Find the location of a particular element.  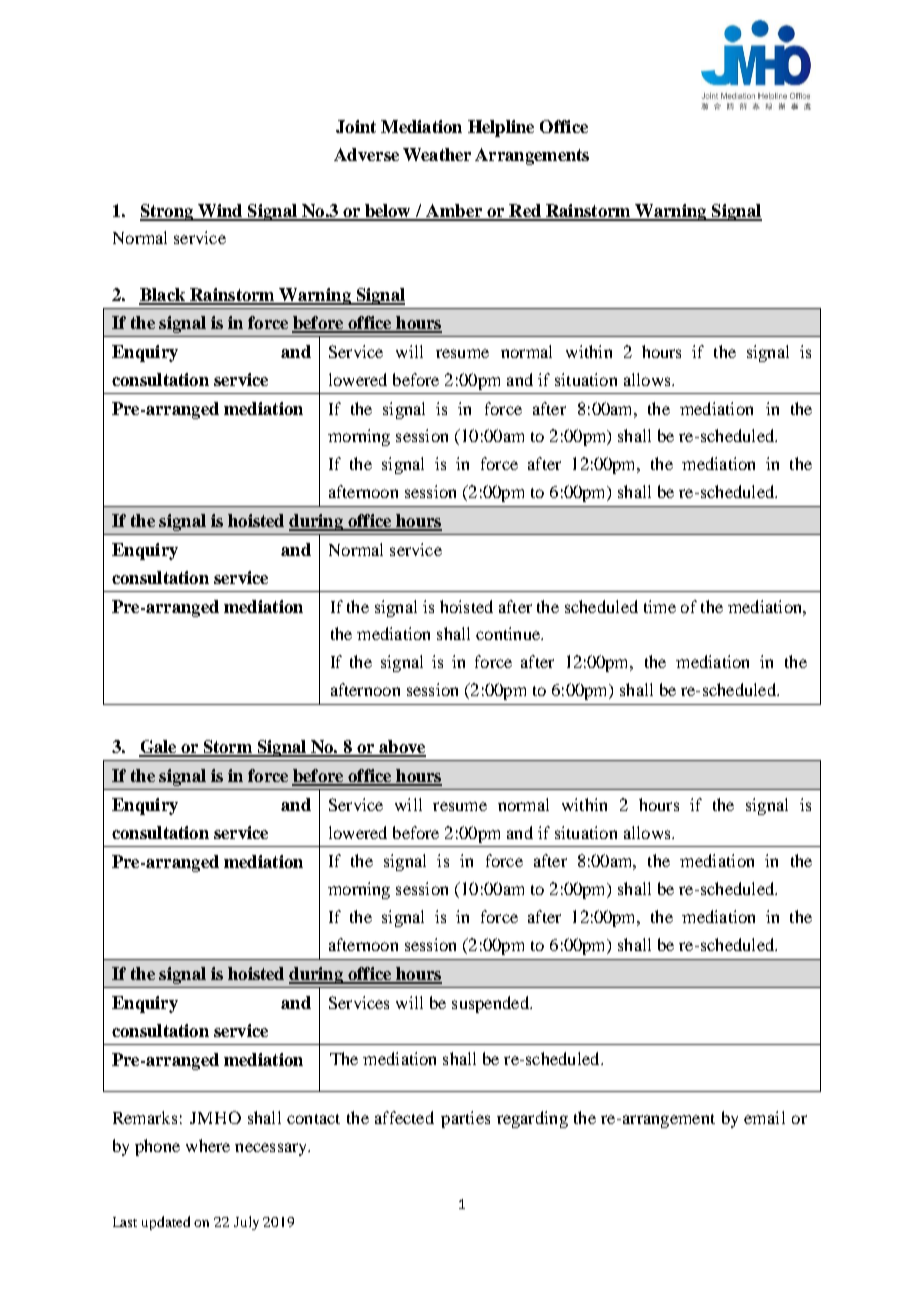

time is located at coordinates (660, 606).
